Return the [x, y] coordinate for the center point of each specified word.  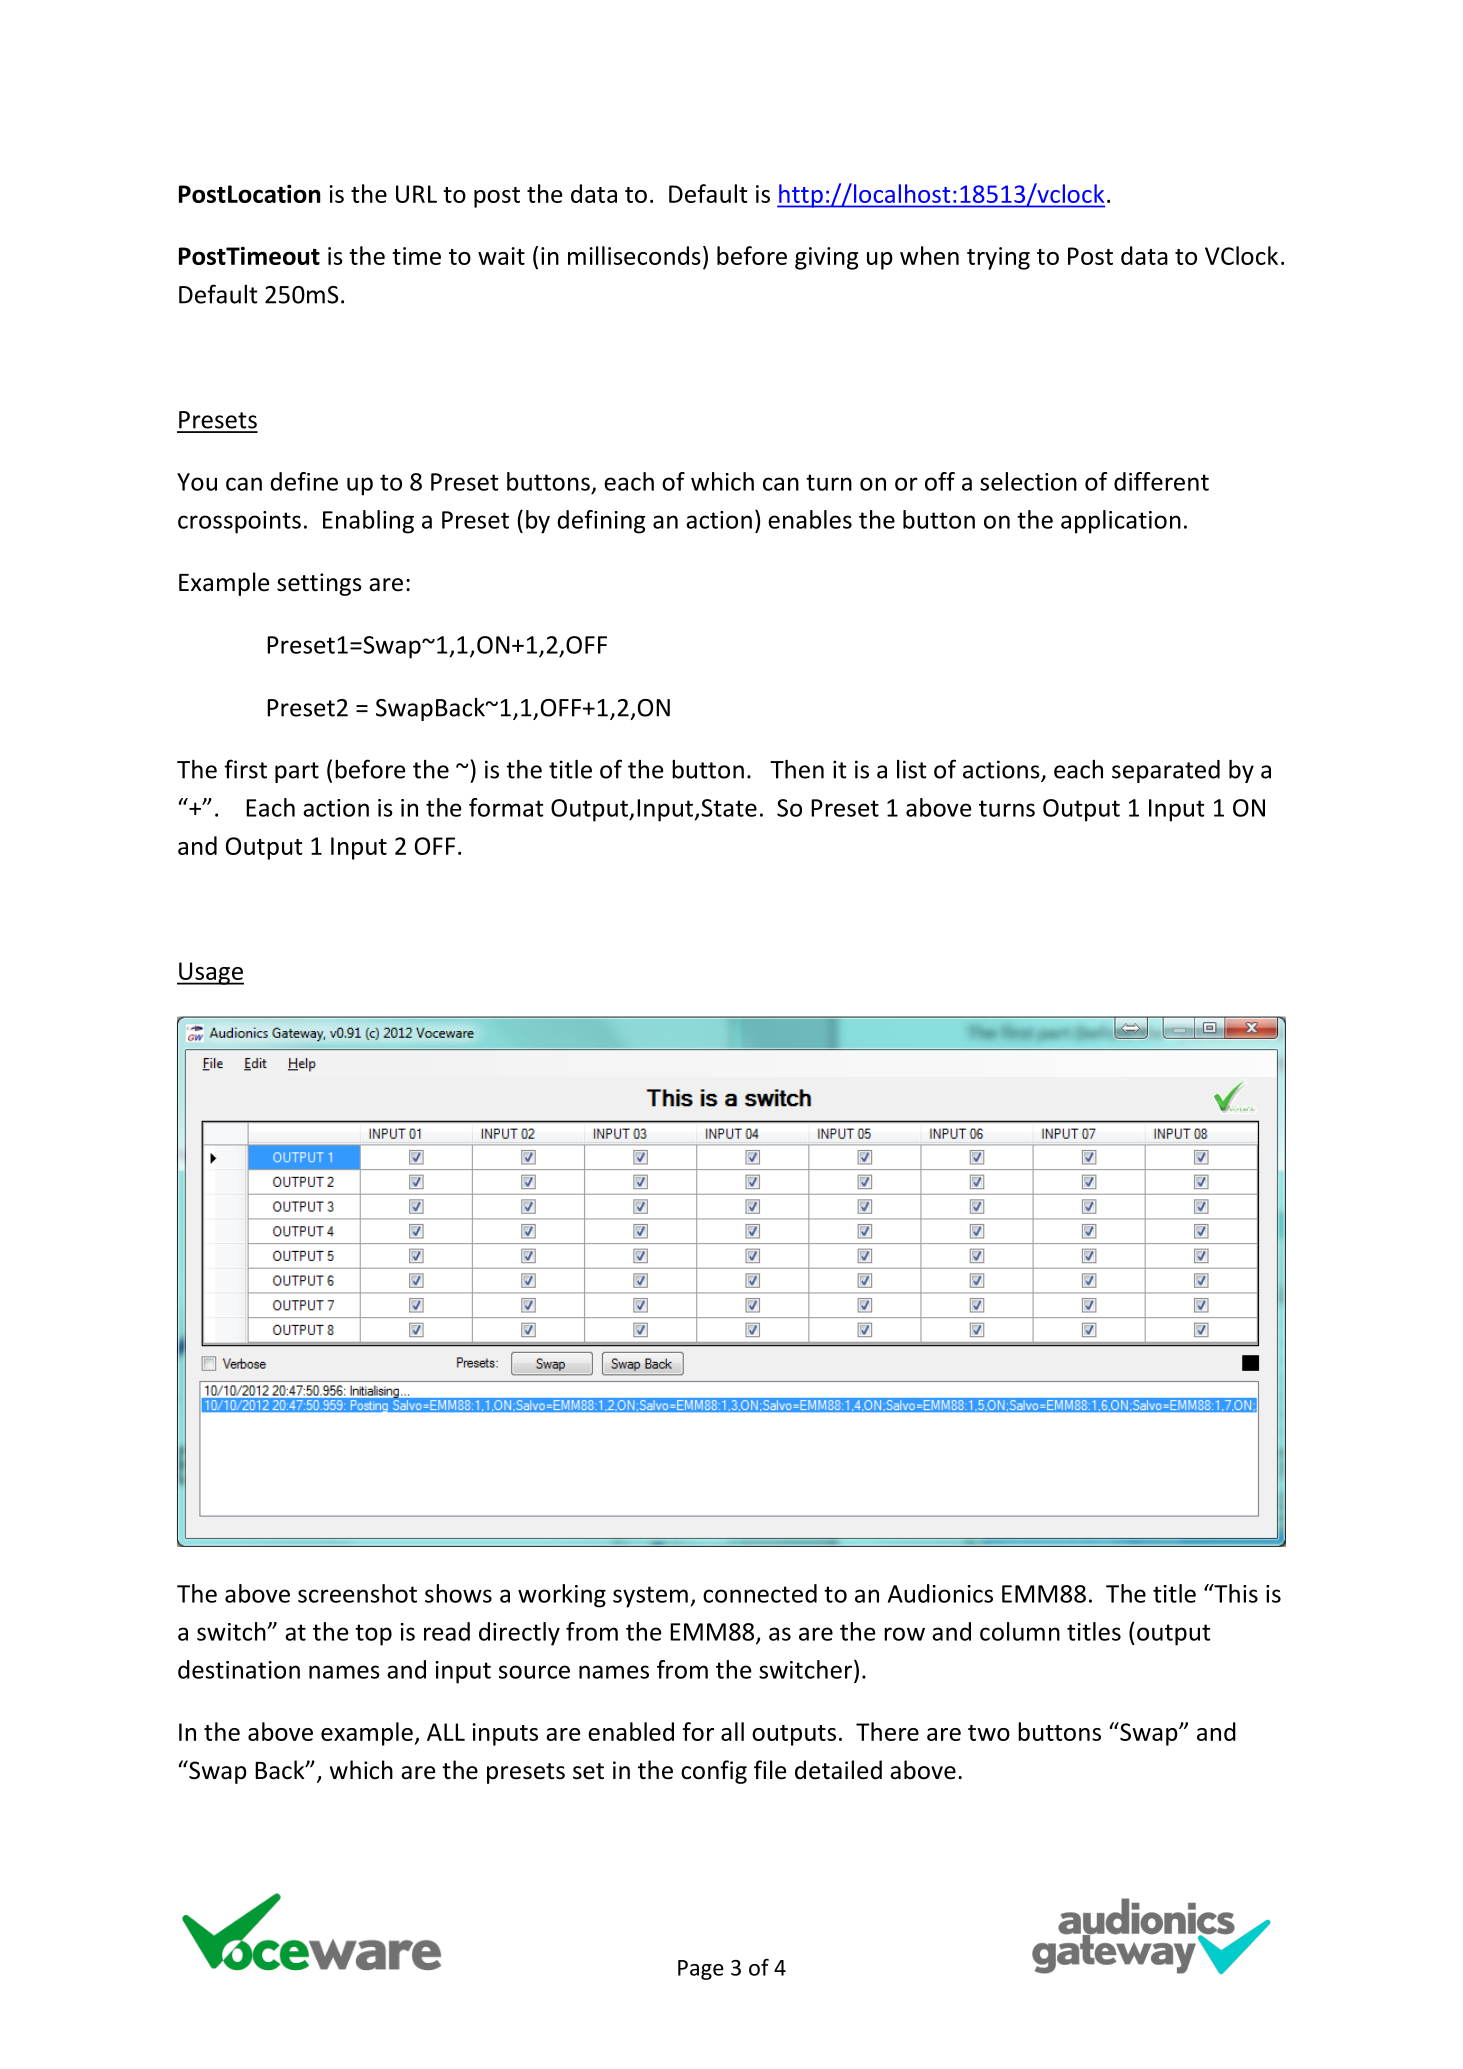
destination [239, 1669]
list [912, 769]
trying [998, 258]
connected [760, 1593]
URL [416, 194]
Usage [210, 973]
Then [797, 769]
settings [319, 584]
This [1235, 1593]
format [506, 807]
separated [1166, 771]
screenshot [357, 1593]
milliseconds [634, 255]
